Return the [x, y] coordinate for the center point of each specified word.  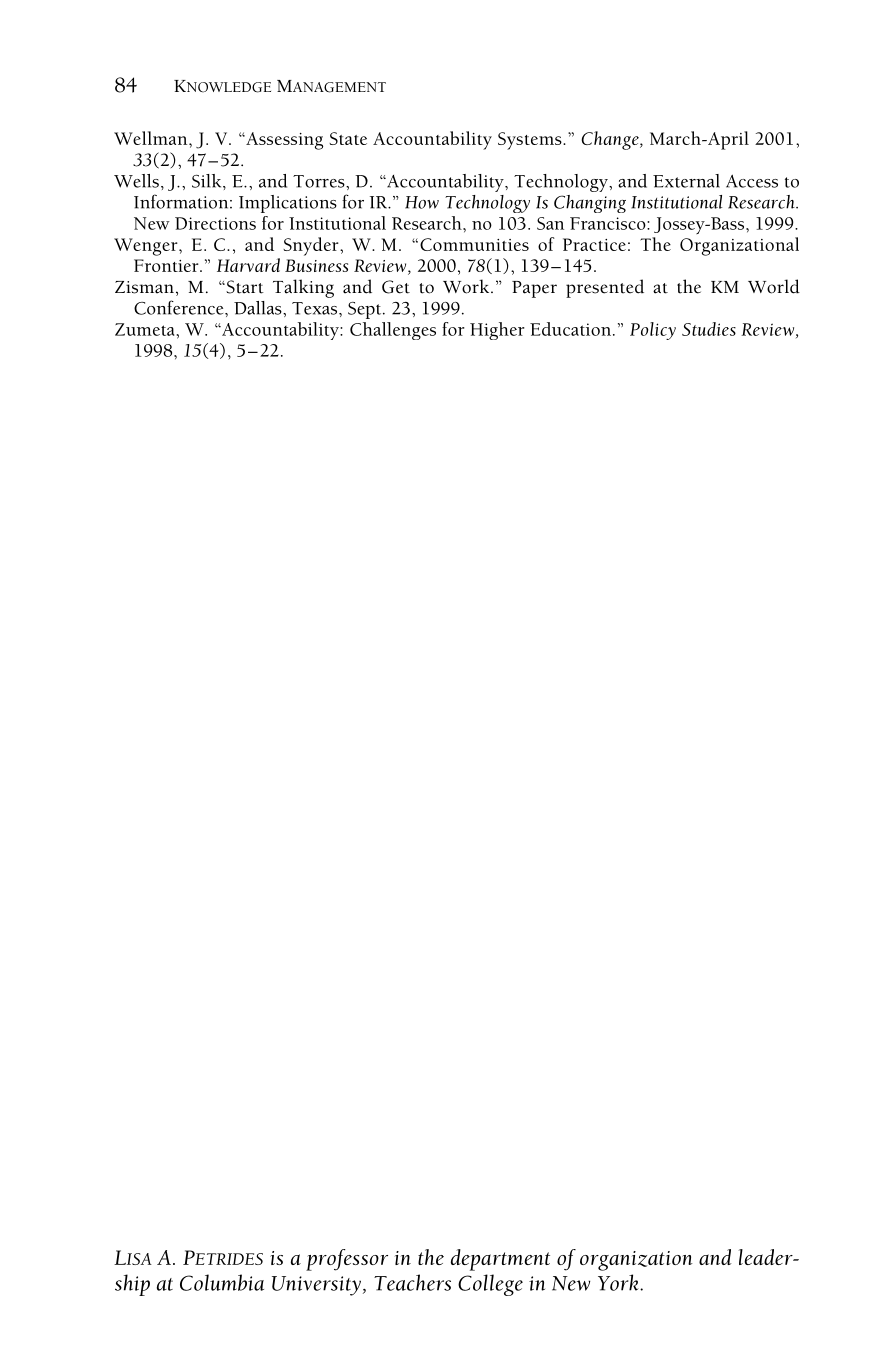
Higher [497, 331]
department [500, 1260]
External [686, 181]
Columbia [222, 1282]
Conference [180, 307]
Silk [208, 181]
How [422, 202]
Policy [653, 331]
